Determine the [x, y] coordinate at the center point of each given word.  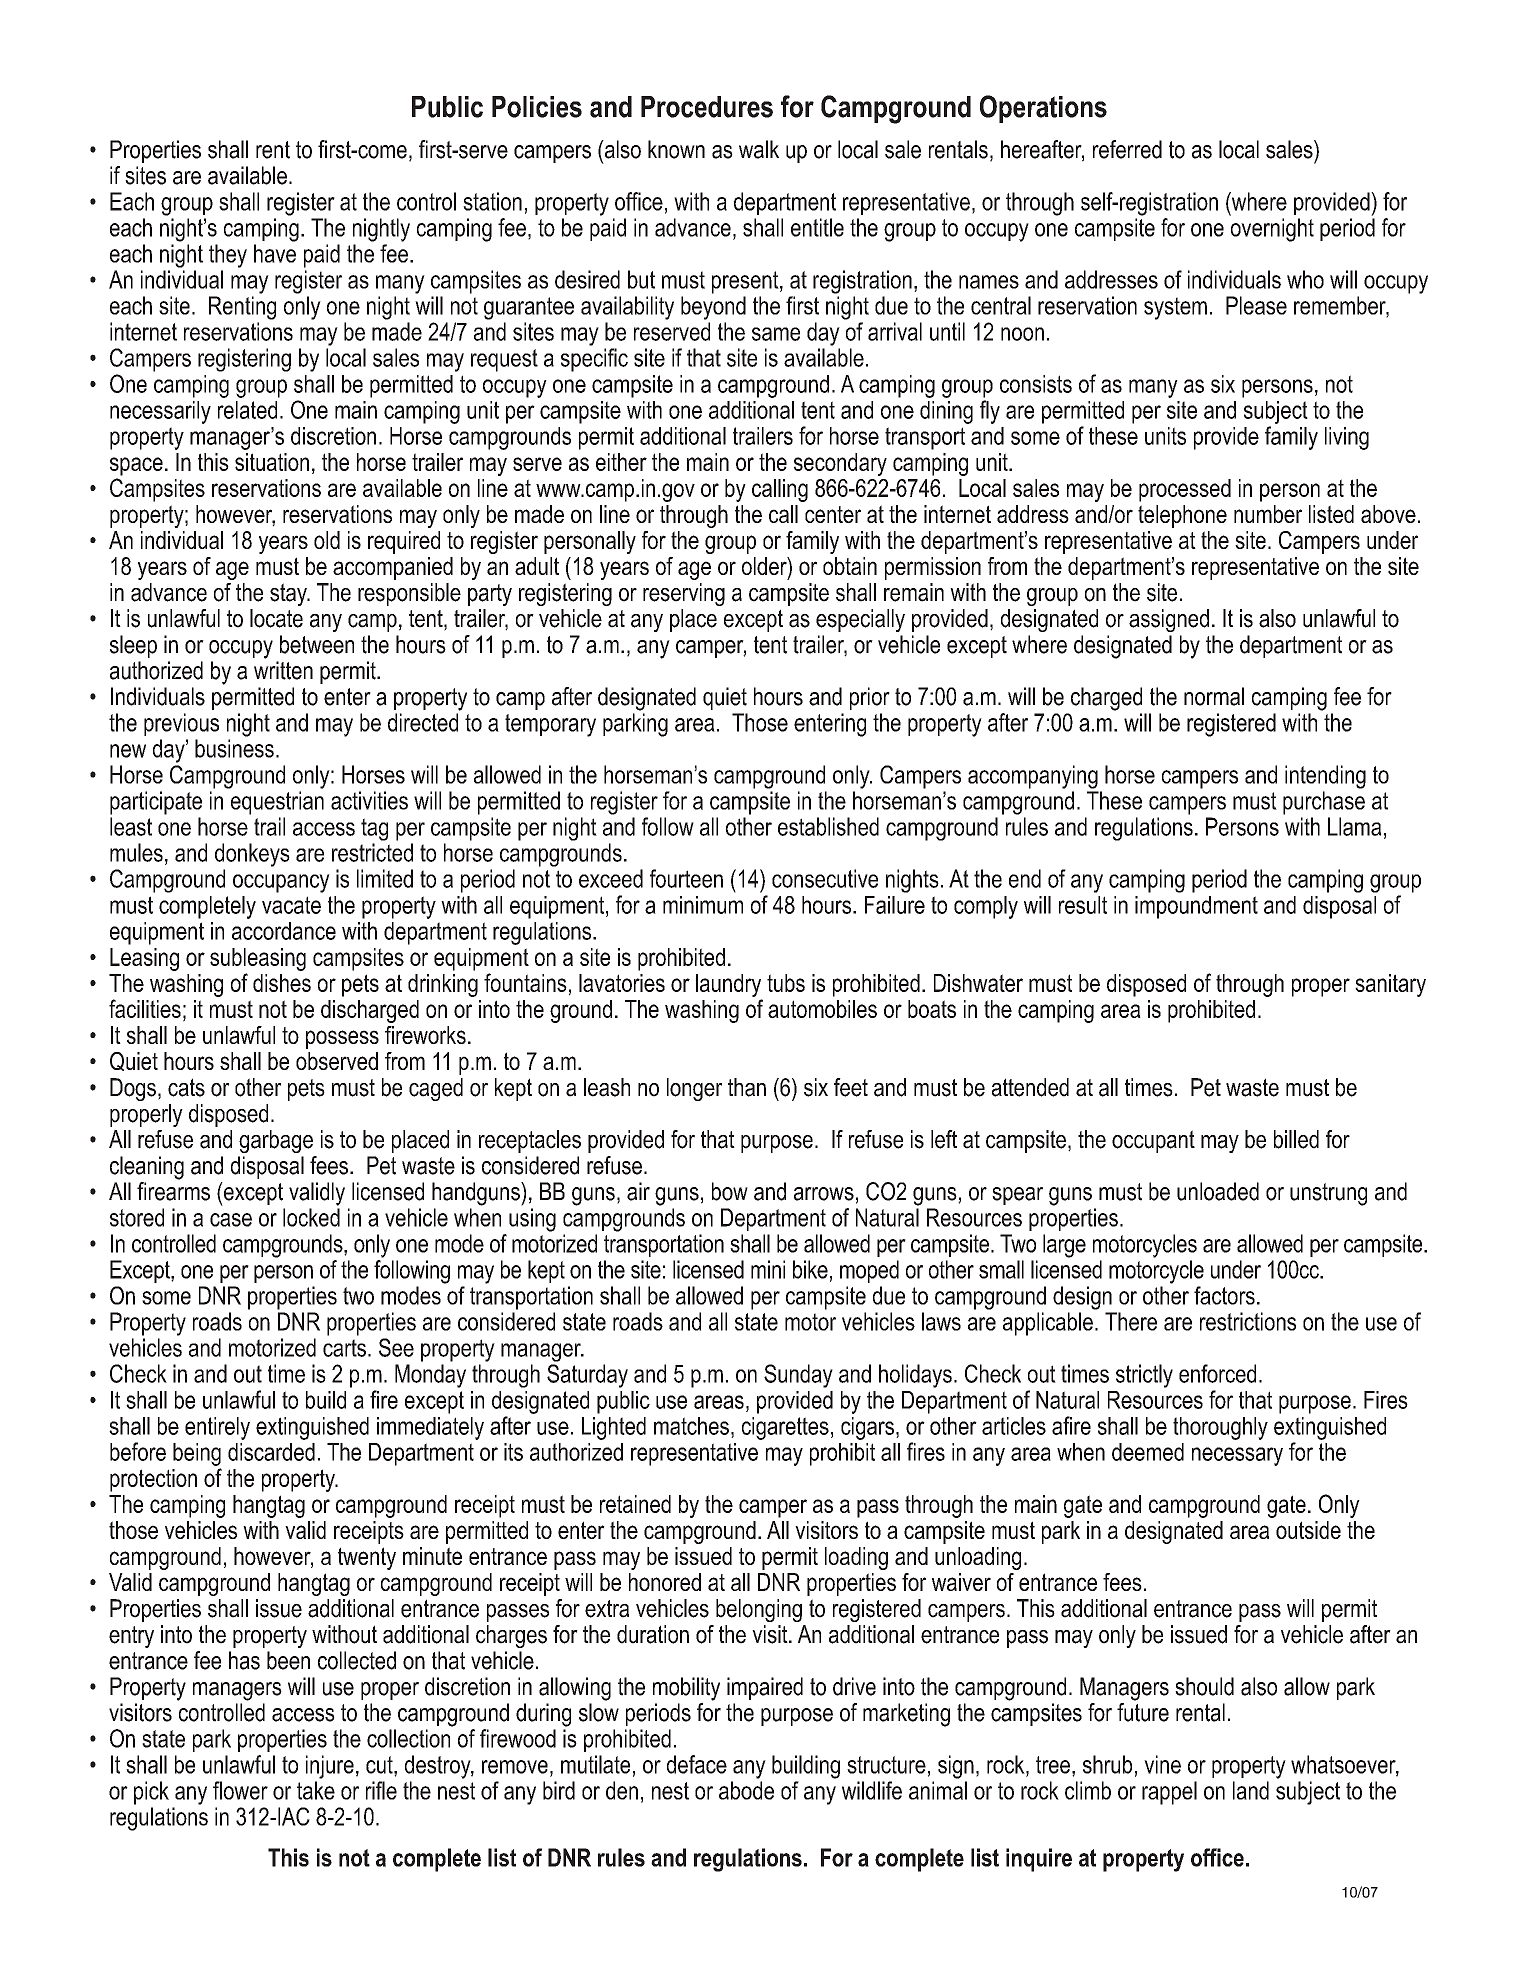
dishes [282, 983]
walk [759, 149]
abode [746, 1790]
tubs [786, 983]
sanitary [1390, 985]
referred [1127, 149]
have [275, 253]
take [316, 1790]
